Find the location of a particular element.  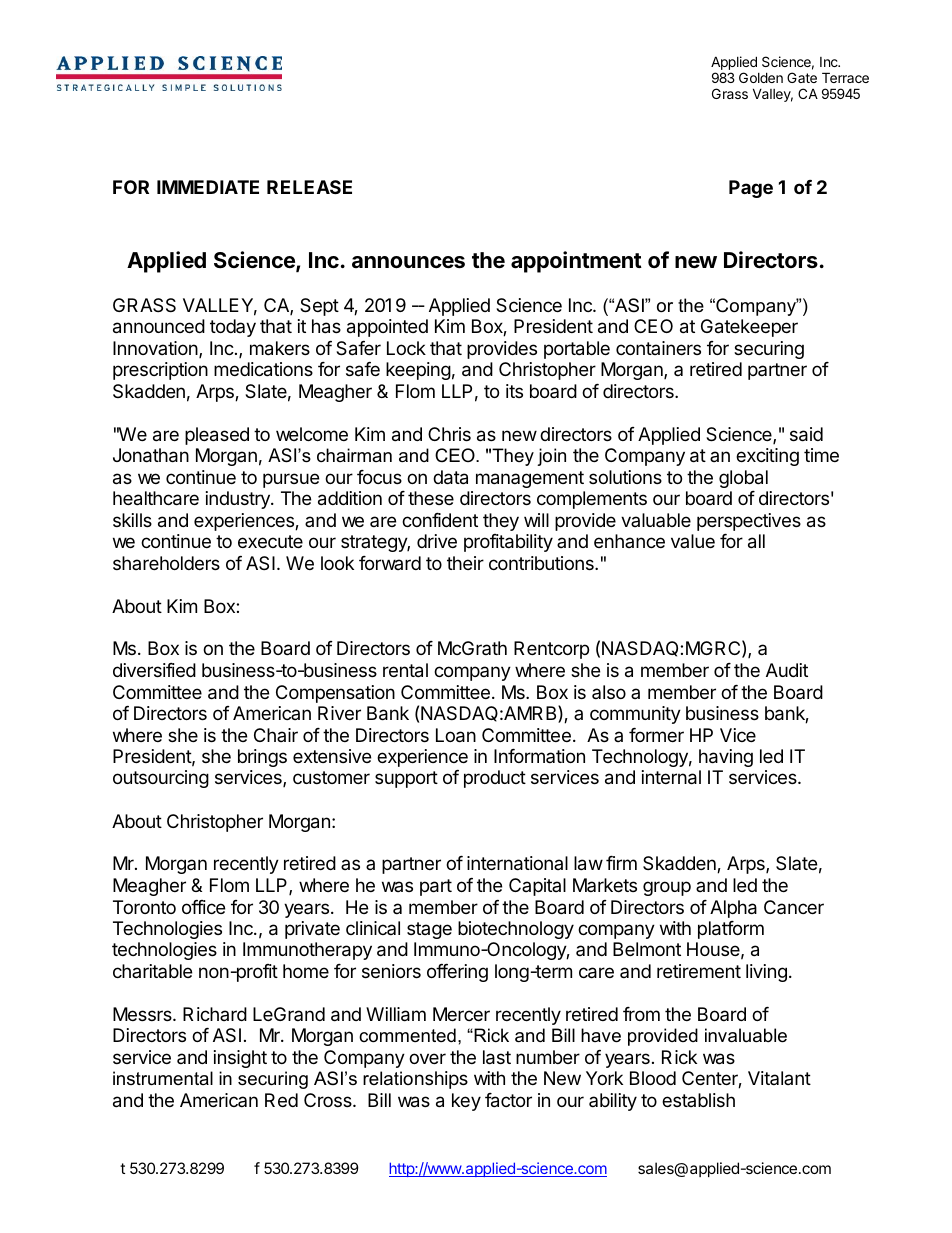

IMMEDIATE is located at coordinates (208, 187).
